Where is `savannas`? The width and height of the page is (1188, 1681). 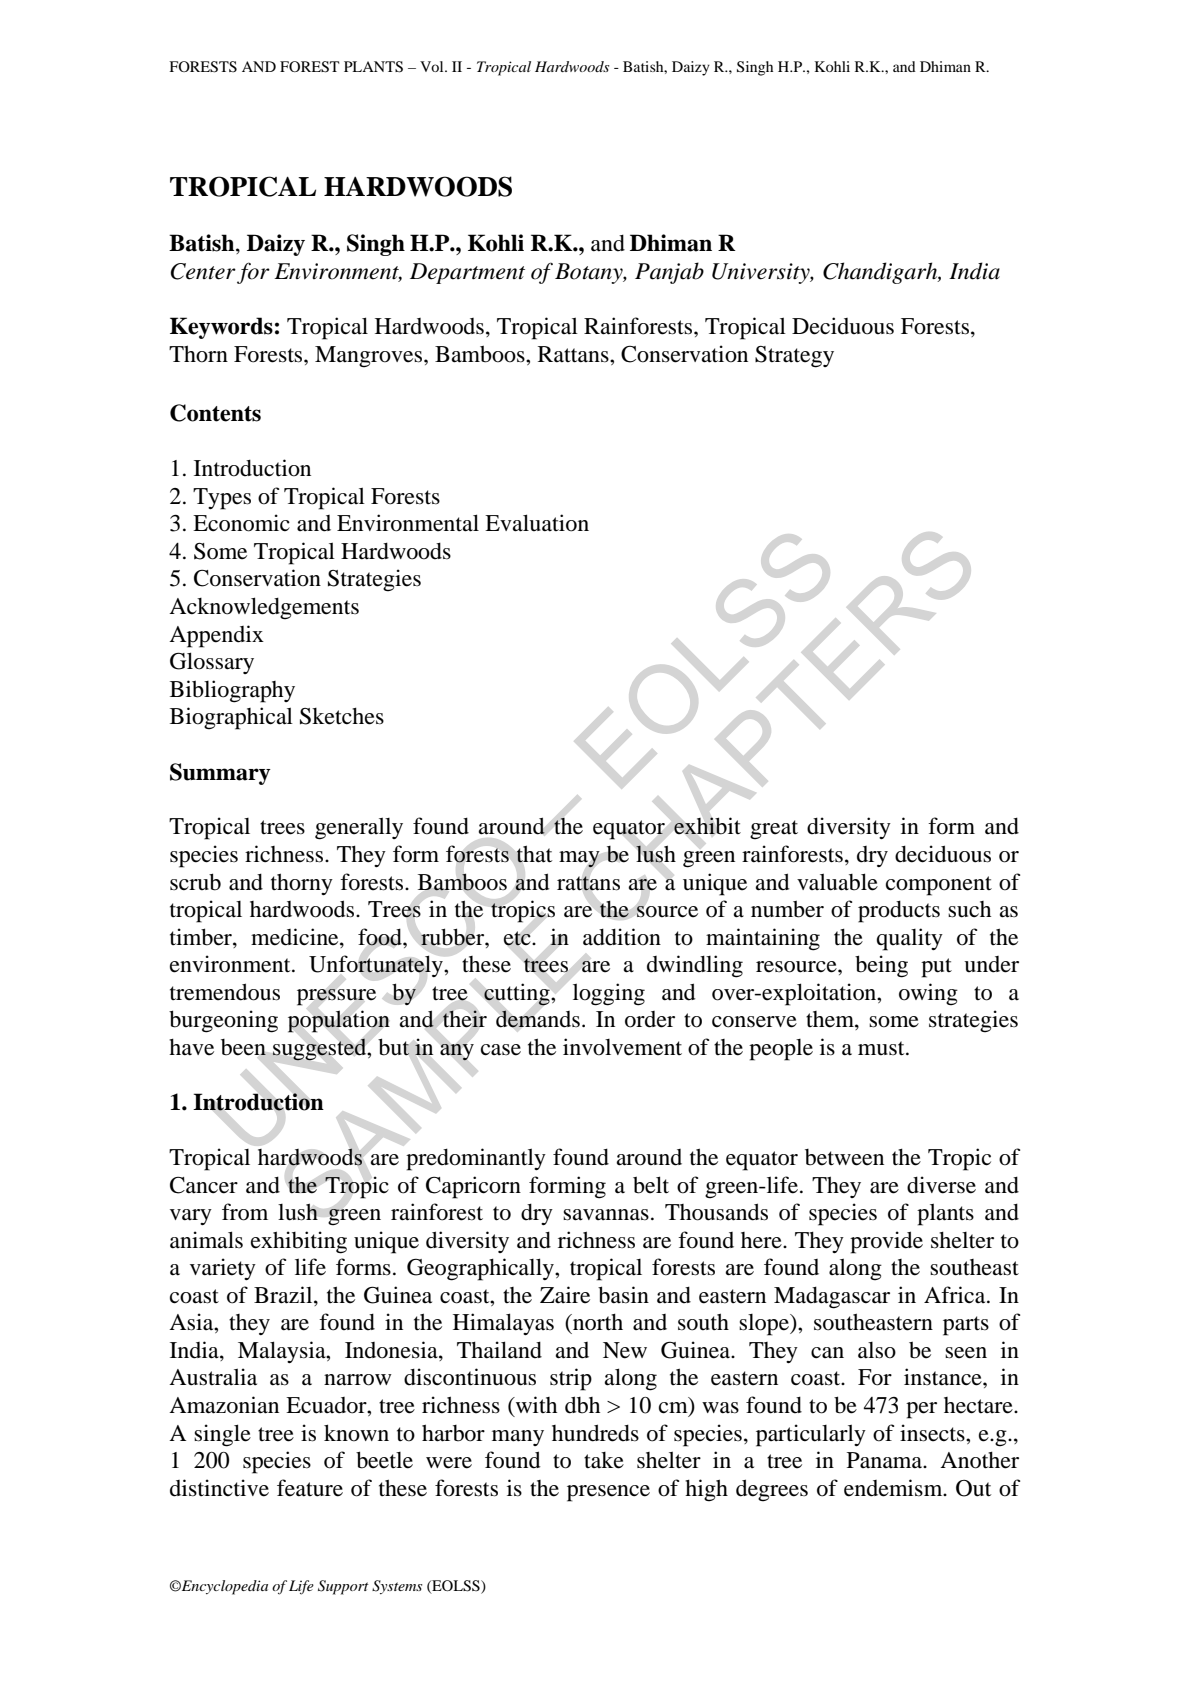 savannas is located at coordinates (606, 1215).
